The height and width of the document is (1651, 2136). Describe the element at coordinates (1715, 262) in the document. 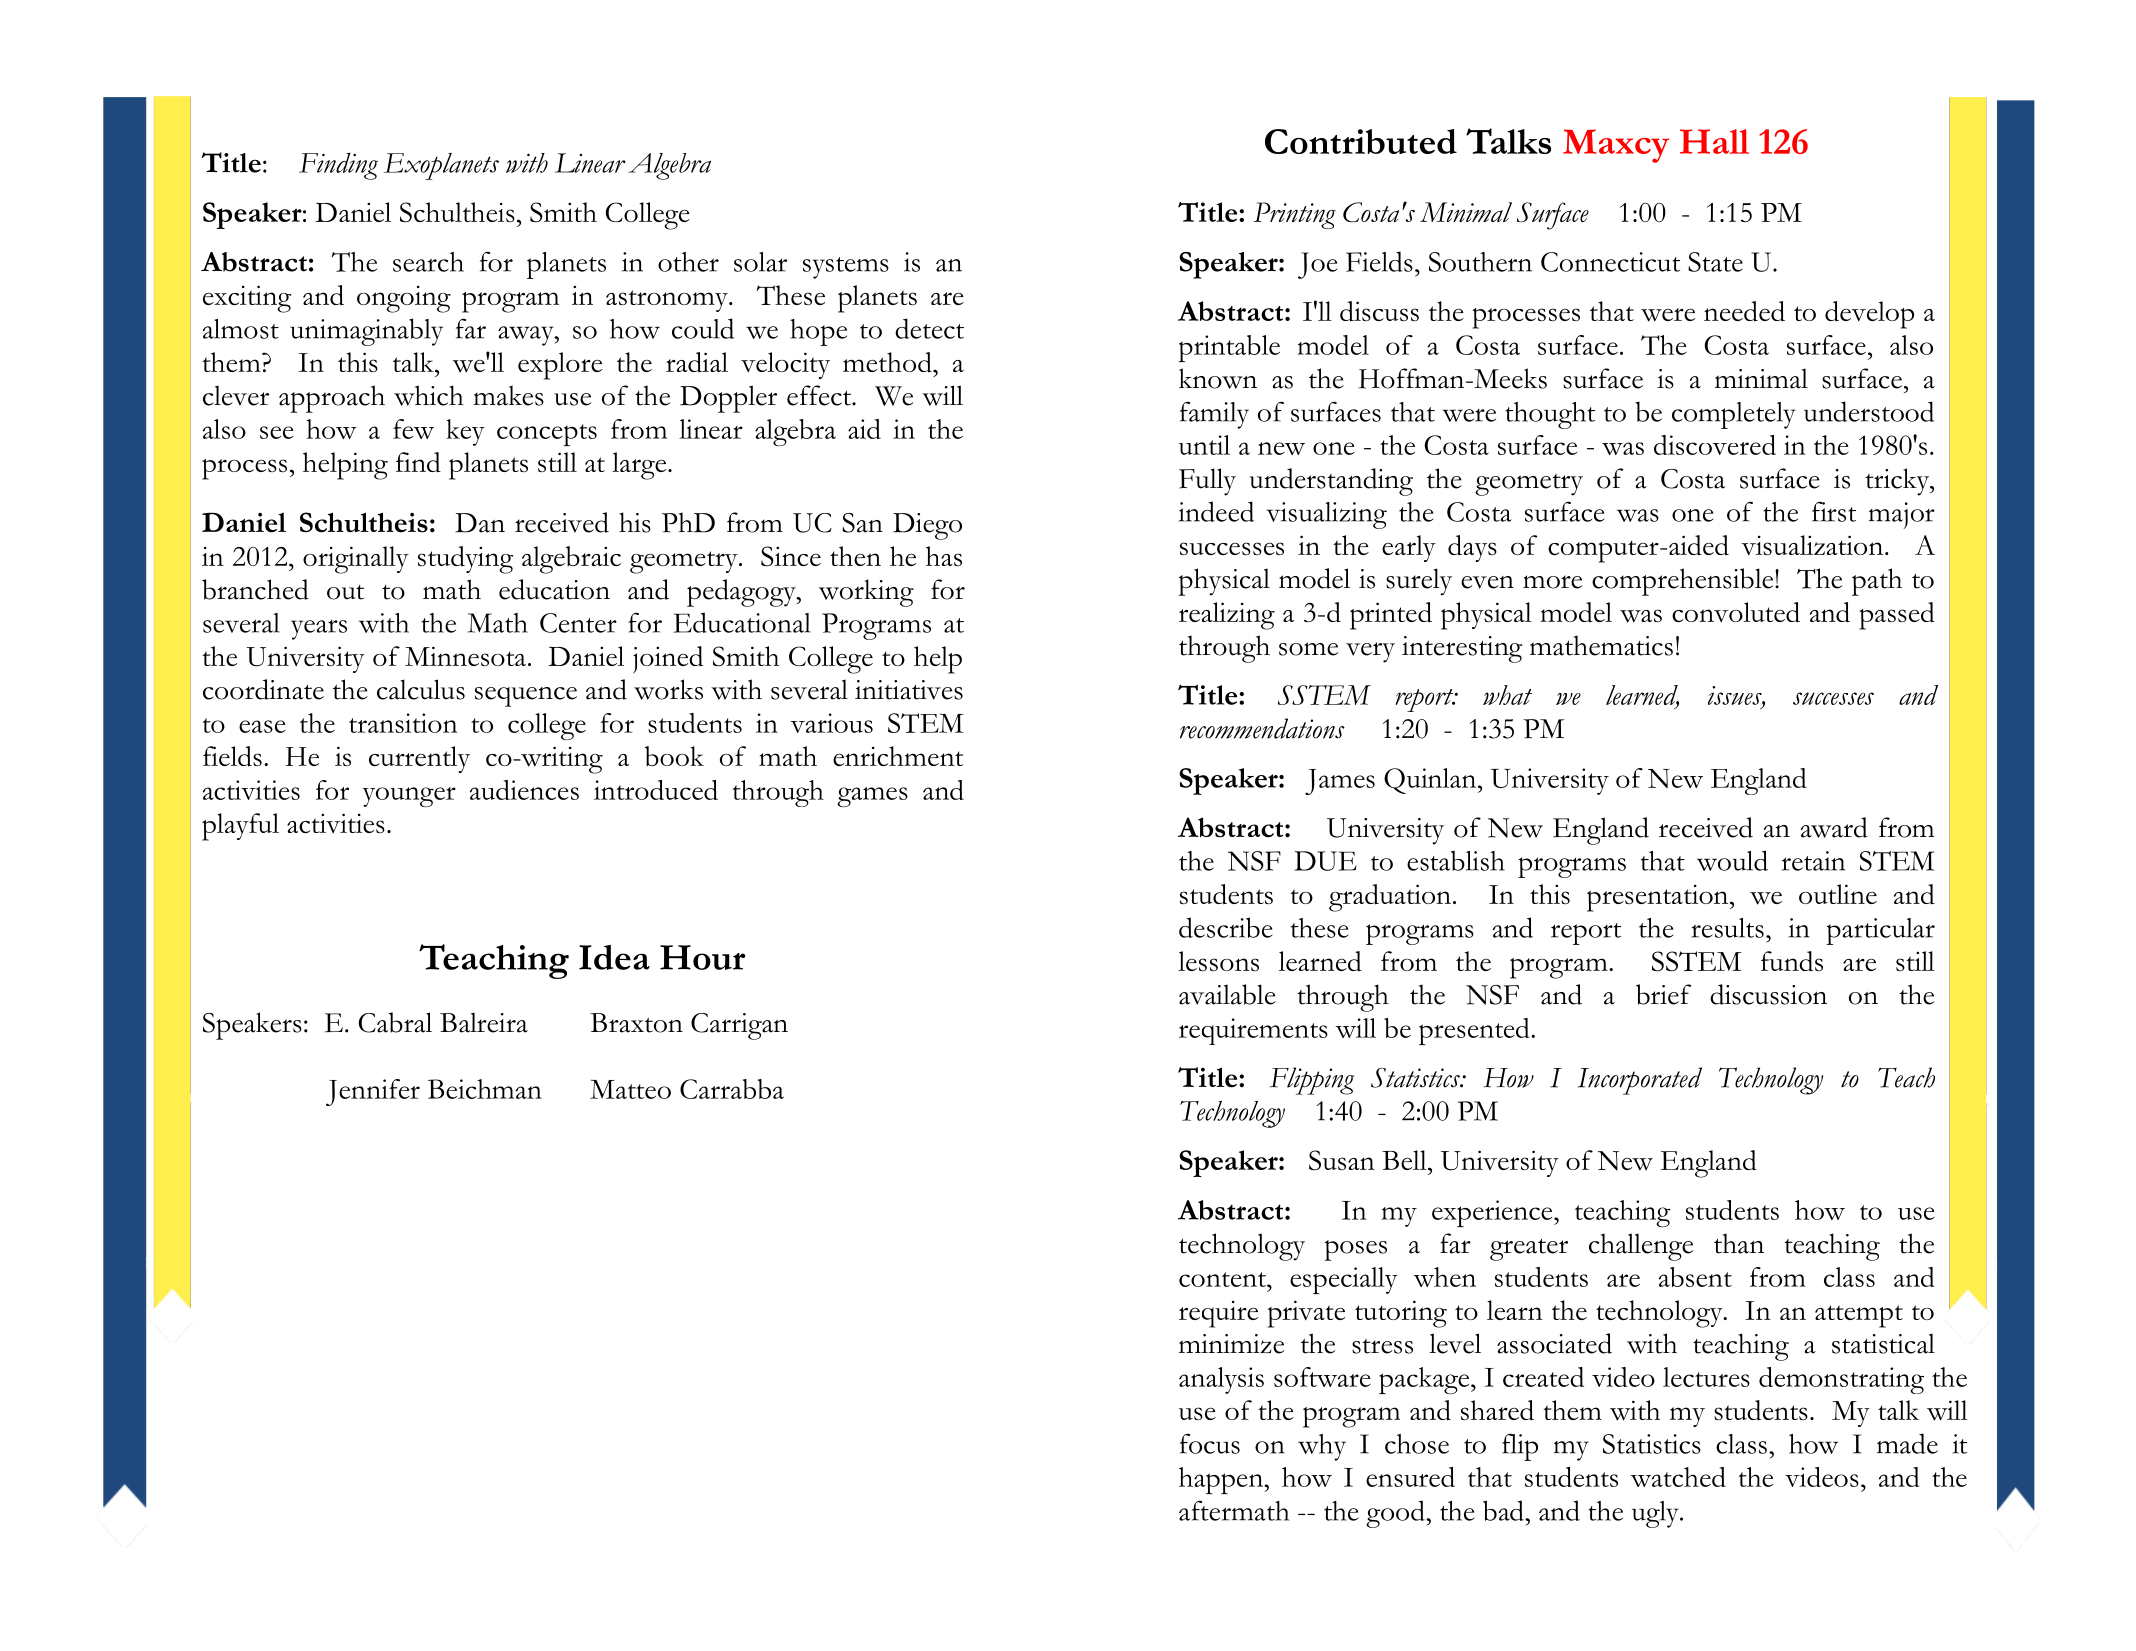

I see `State` at that location.
